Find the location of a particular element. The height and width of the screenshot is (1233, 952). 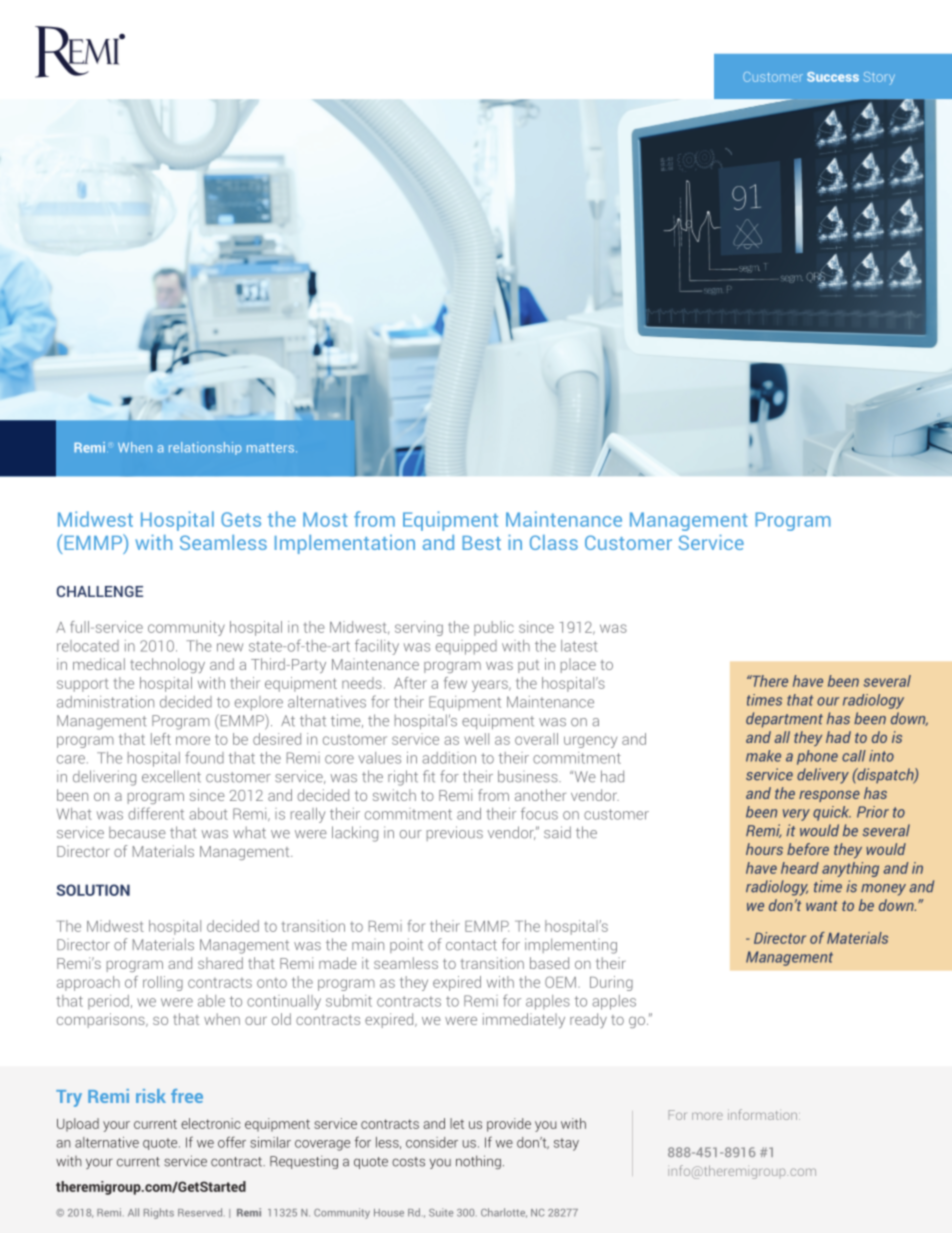

previous is located at coordinates (455, 833).
